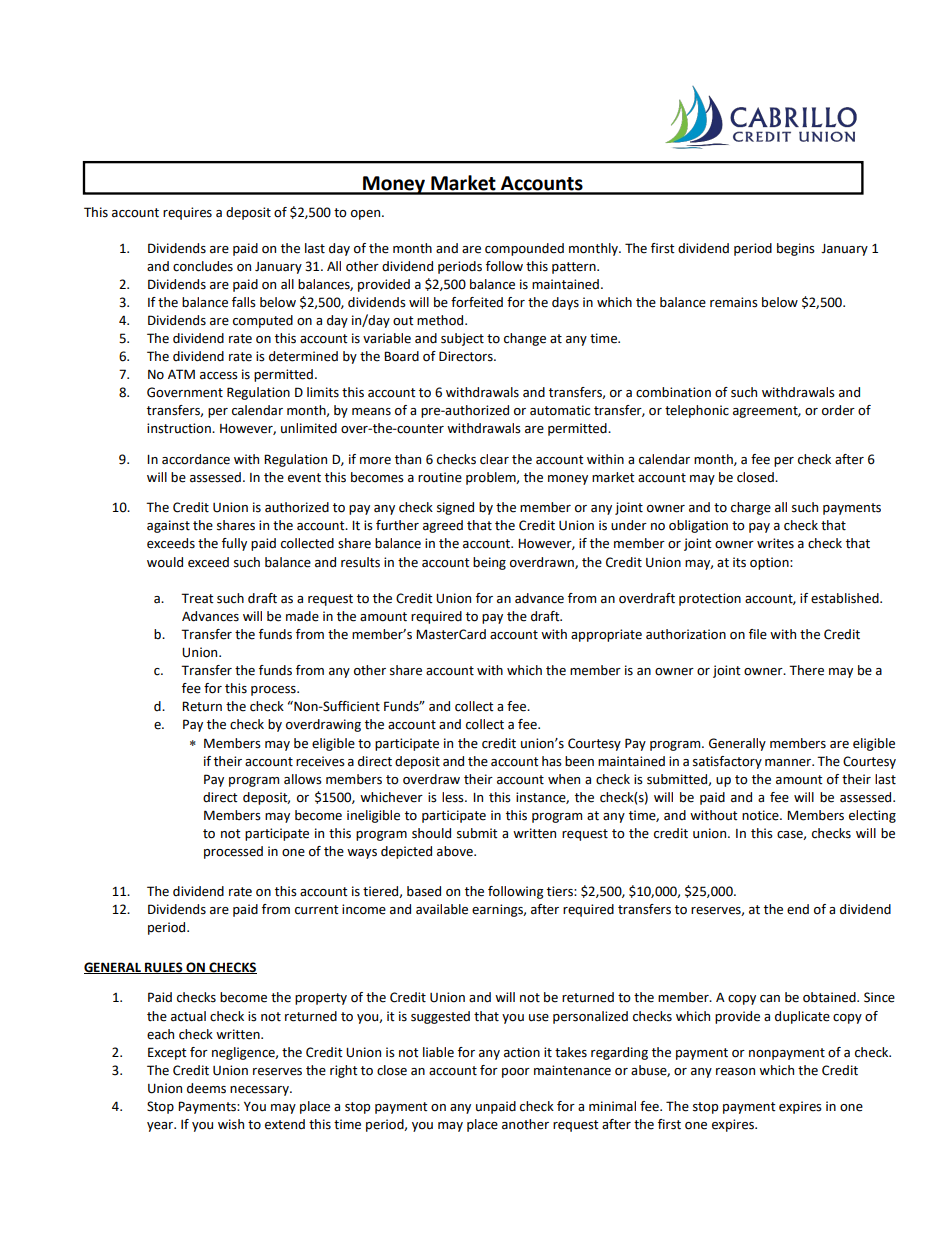 The image size is (952, 1233). I want to click on necessary, so click(260, 1091).
